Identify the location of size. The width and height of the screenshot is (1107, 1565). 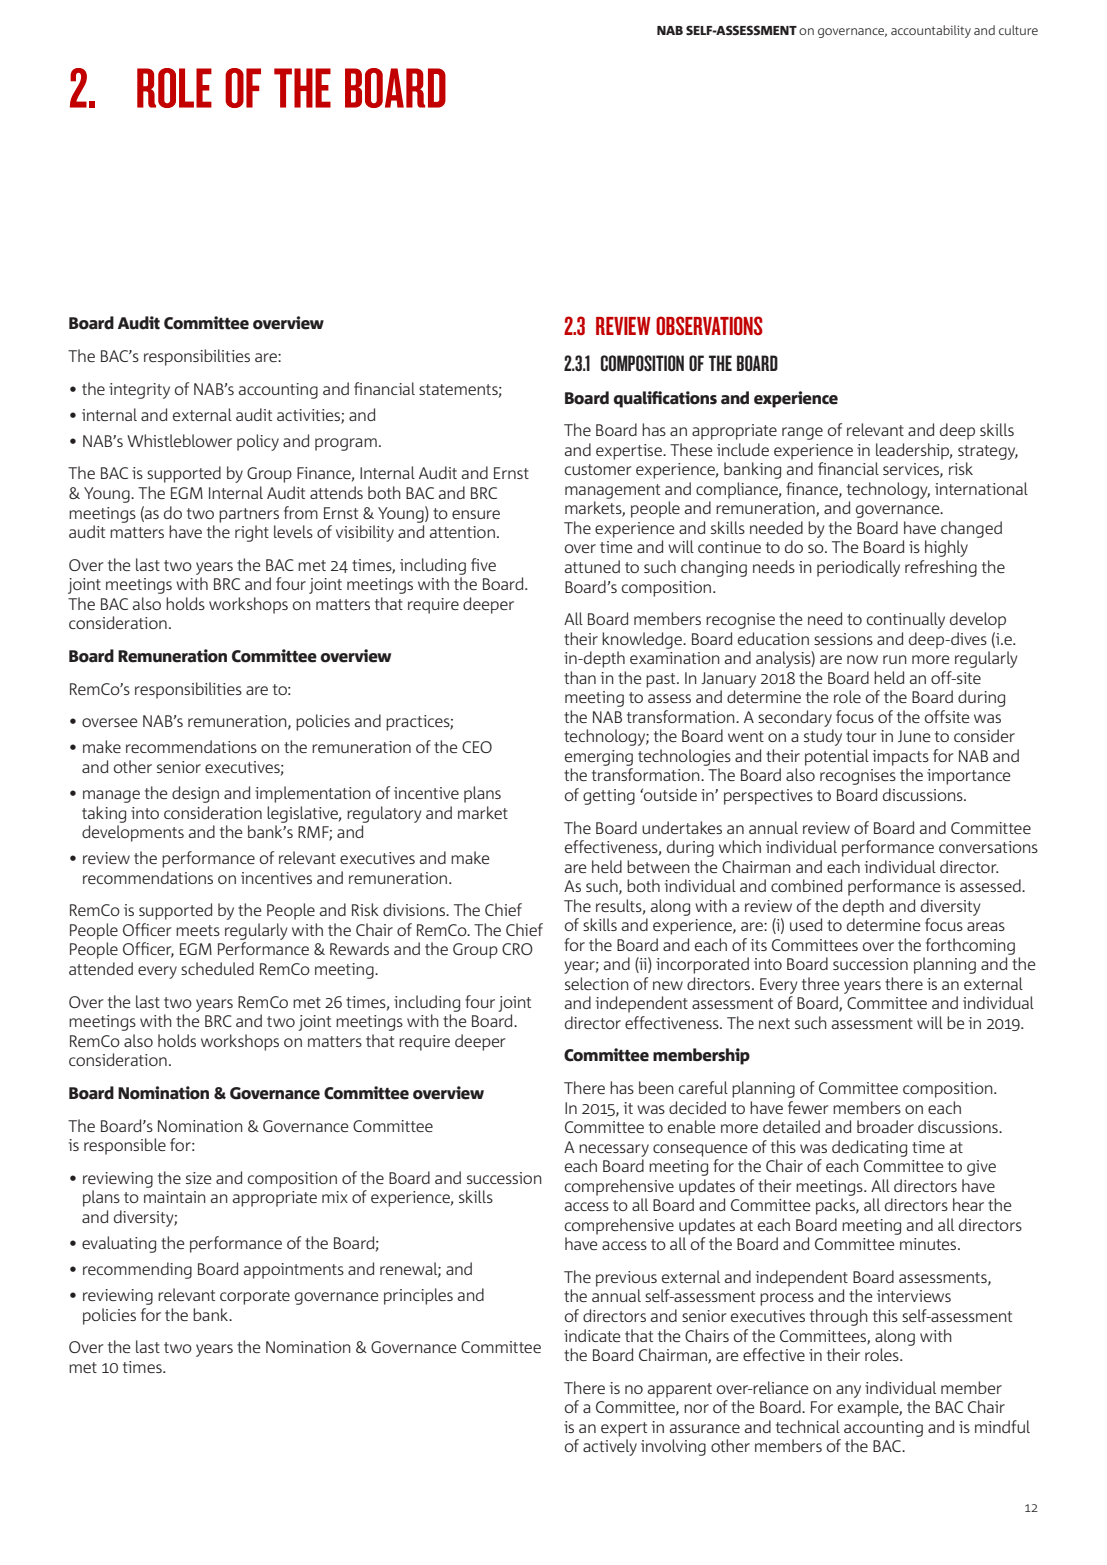
(198, 1178).
